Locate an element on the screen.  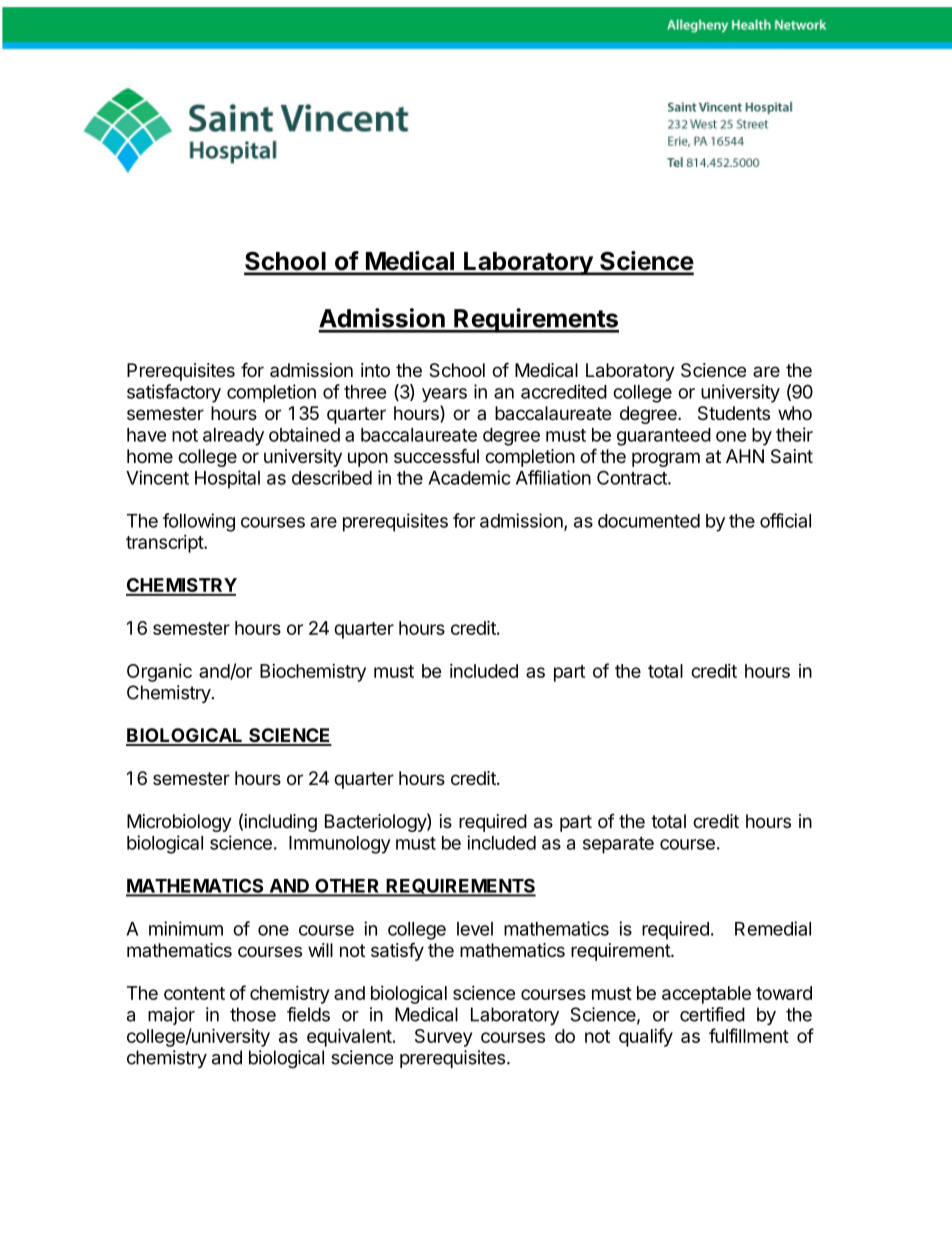
separate is located at coordinates (618, 845).
